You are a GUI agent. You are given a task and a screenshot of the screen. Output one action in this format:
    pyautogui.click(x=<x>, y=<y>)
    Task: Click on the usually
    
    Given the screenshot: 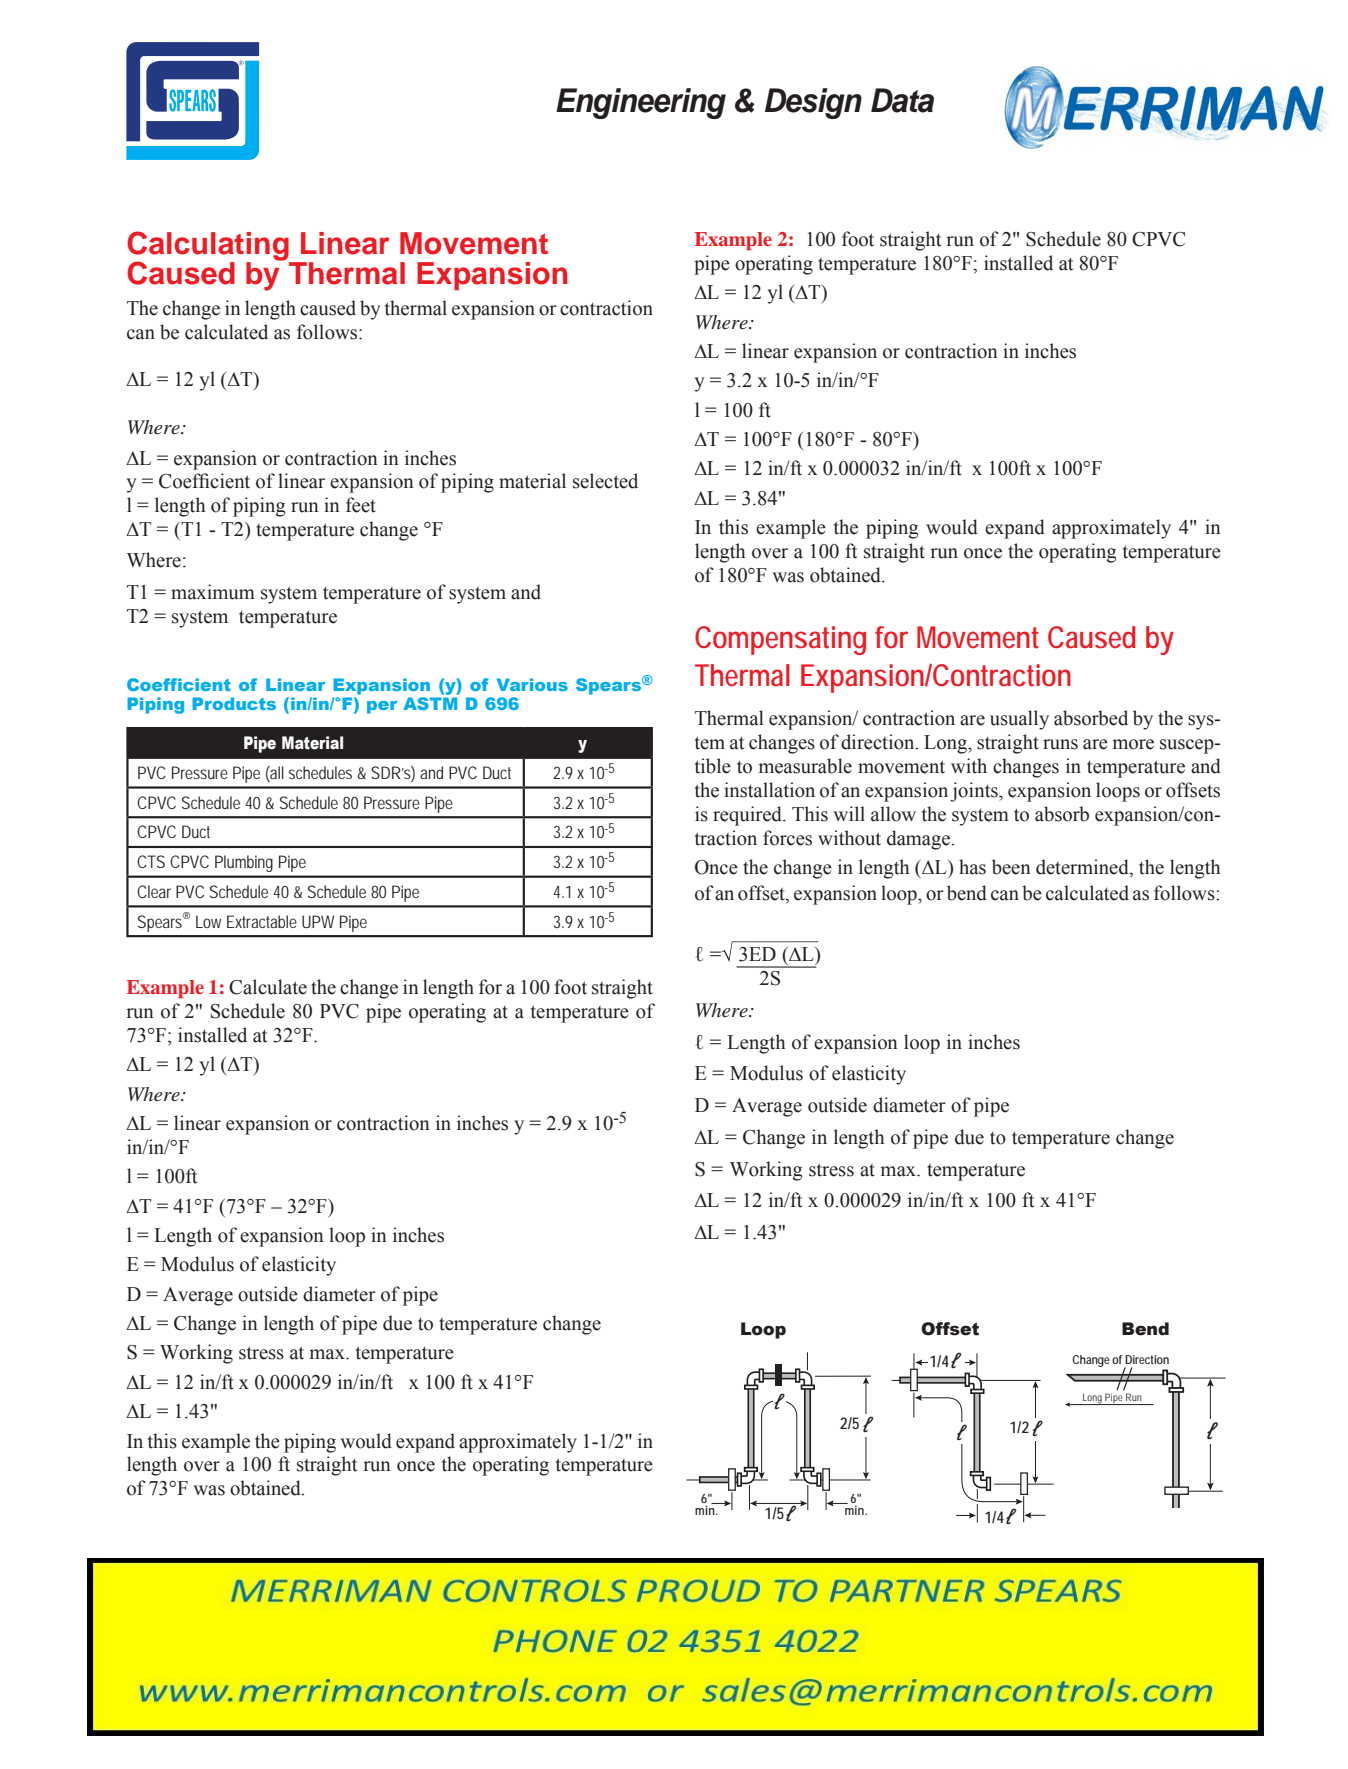 What is the action you would take?
    pyautogui.click(x=1019, y=720)
